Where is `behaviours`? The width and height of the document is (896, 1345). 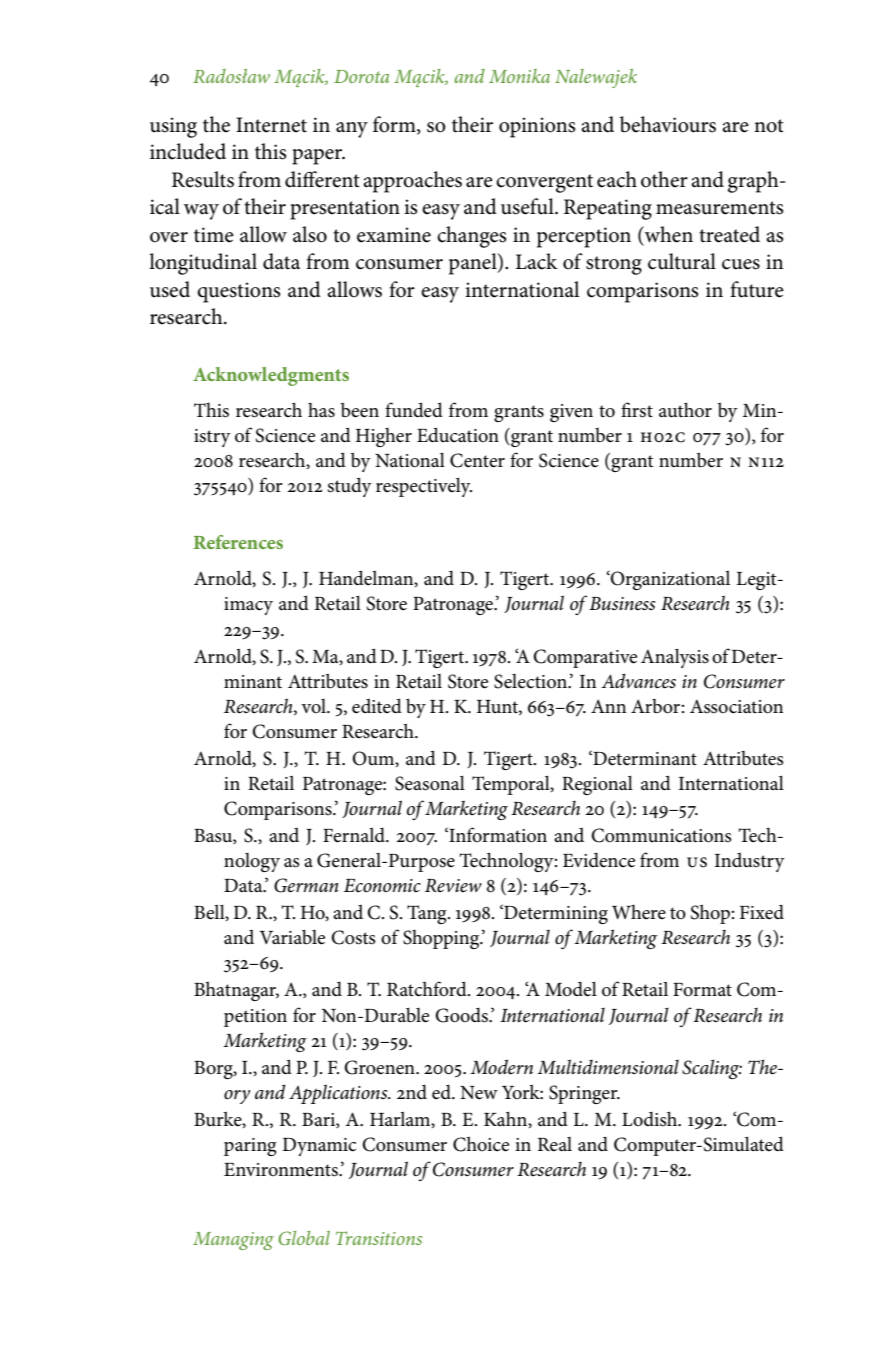 behaviours is located at coordinates (668, 124).
